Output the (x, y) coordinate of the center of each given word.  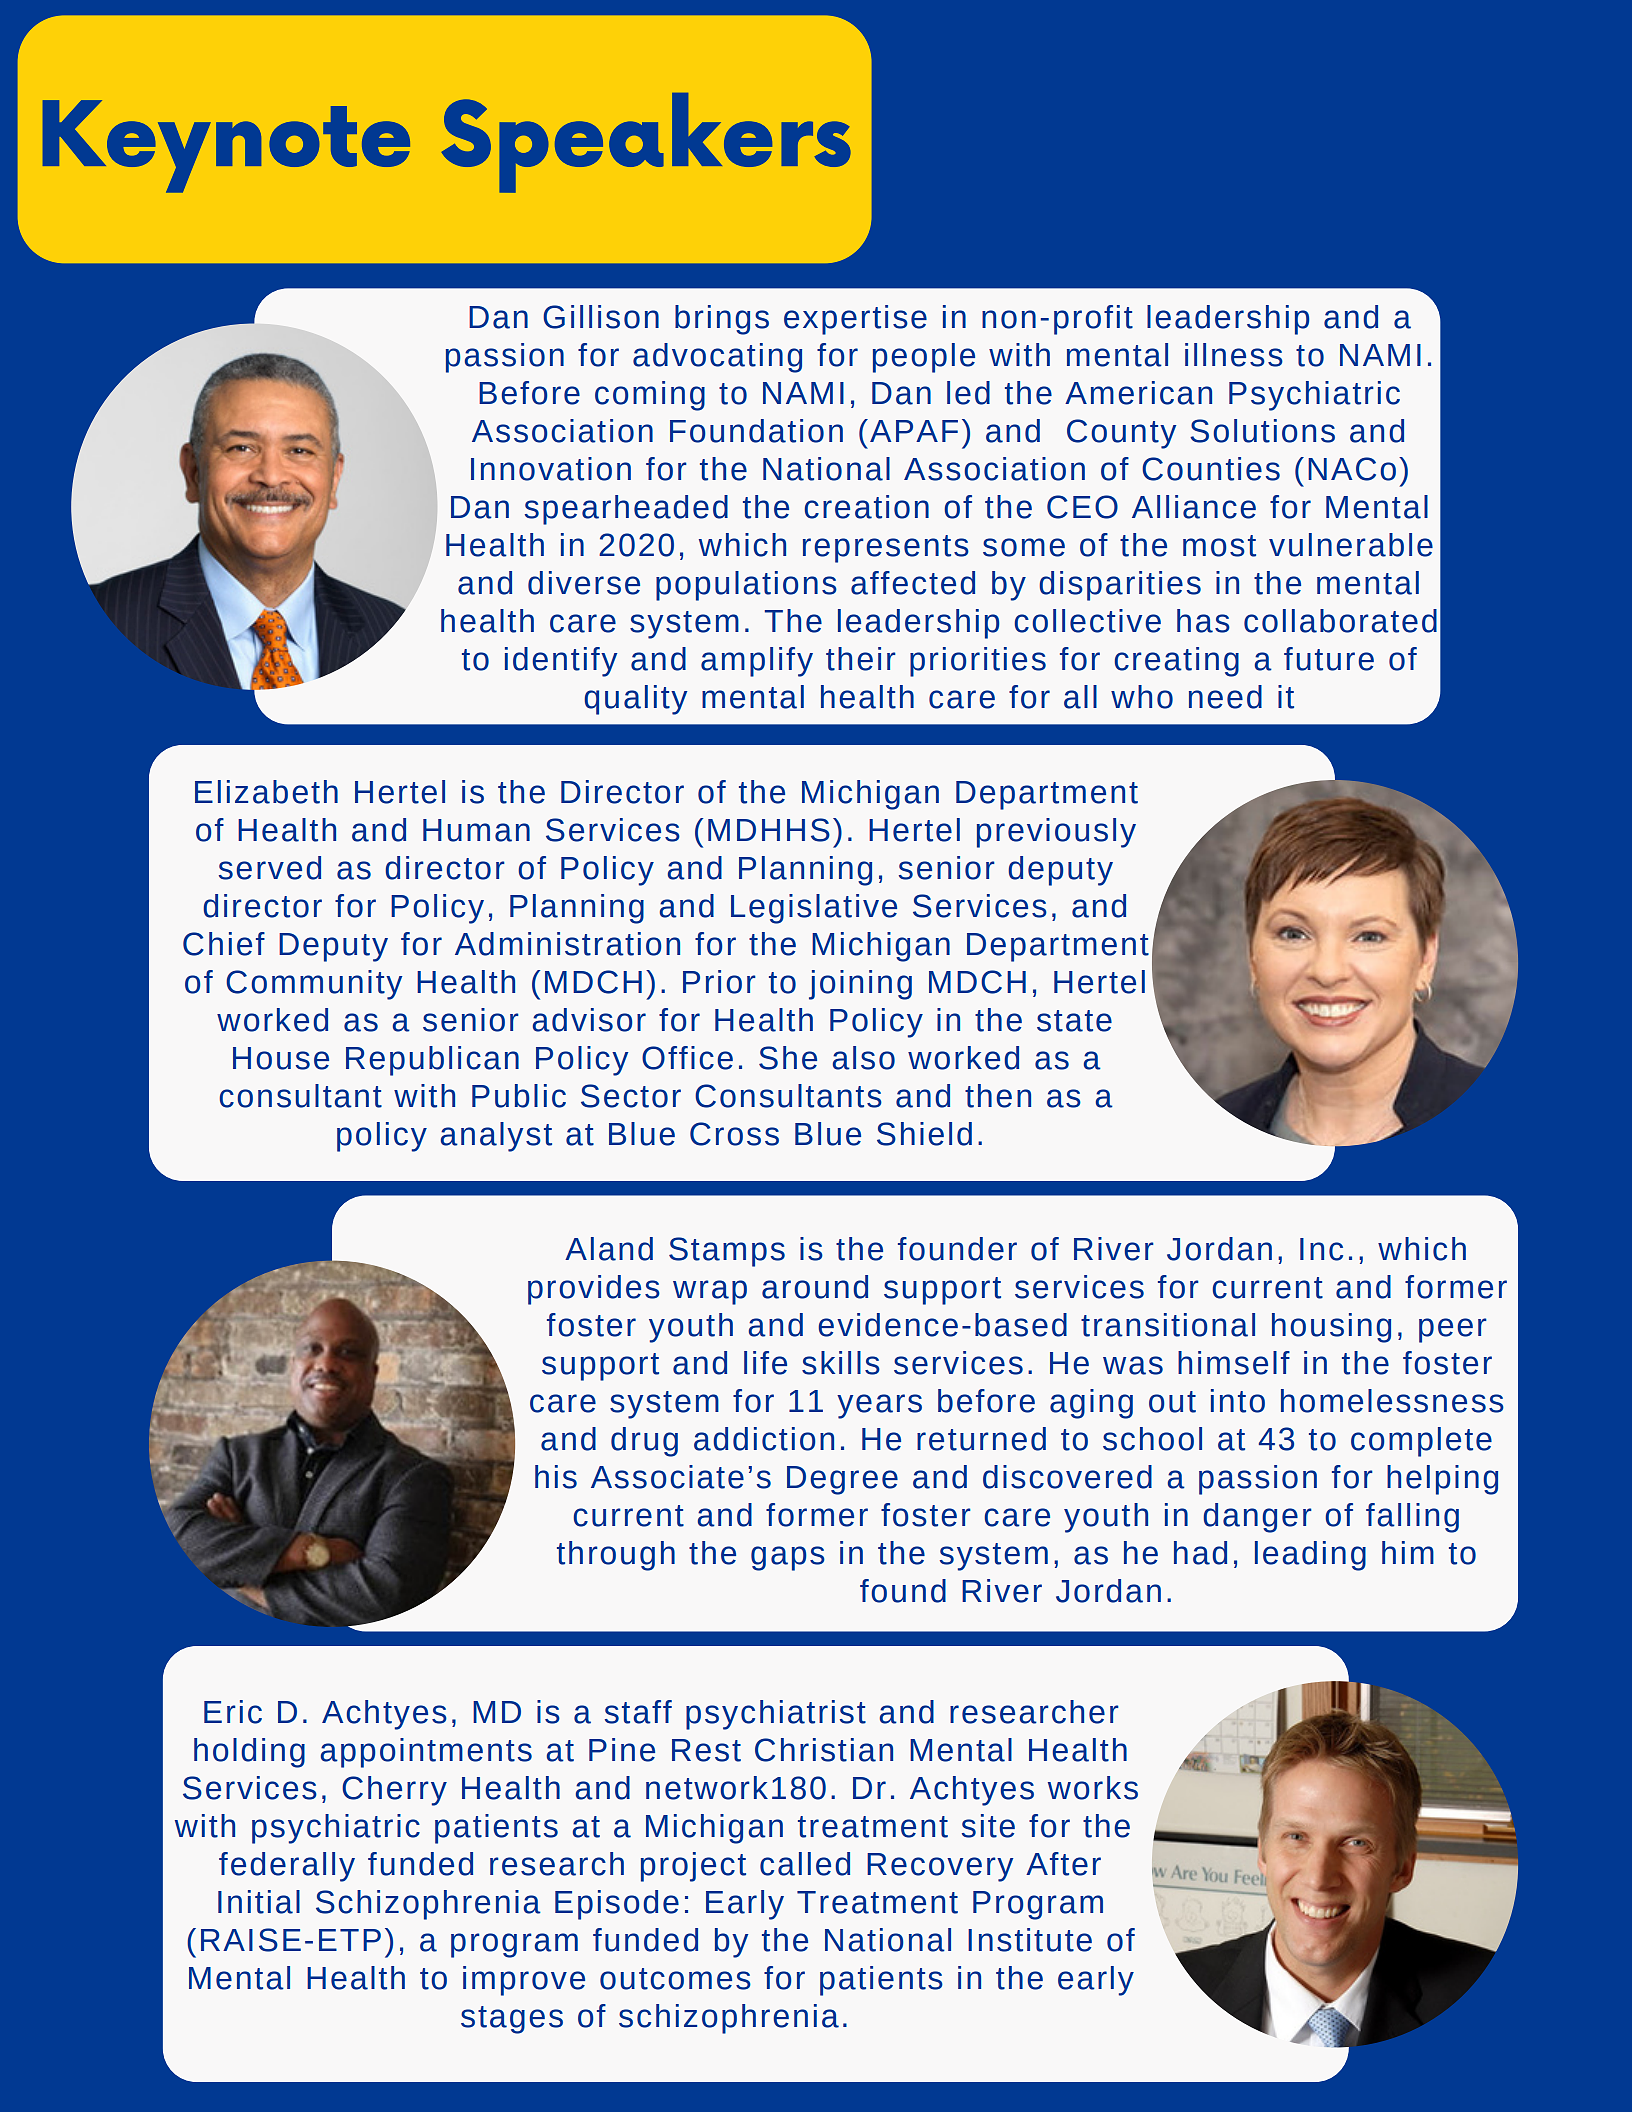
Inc (1321, 1249)
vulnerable (1351, 545)
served (270, 868)
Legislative (814, 909)
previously (1056, 833)
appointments (426, 1753)
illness (1234, 355)
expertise (855, 320)
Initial (259, 1902)
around (815, 1287)
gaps (788, 1558)
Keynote (226, 146)
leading (1310, 1556)
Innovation (551, 469)
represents (886, 549)
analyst (496, 1137)
